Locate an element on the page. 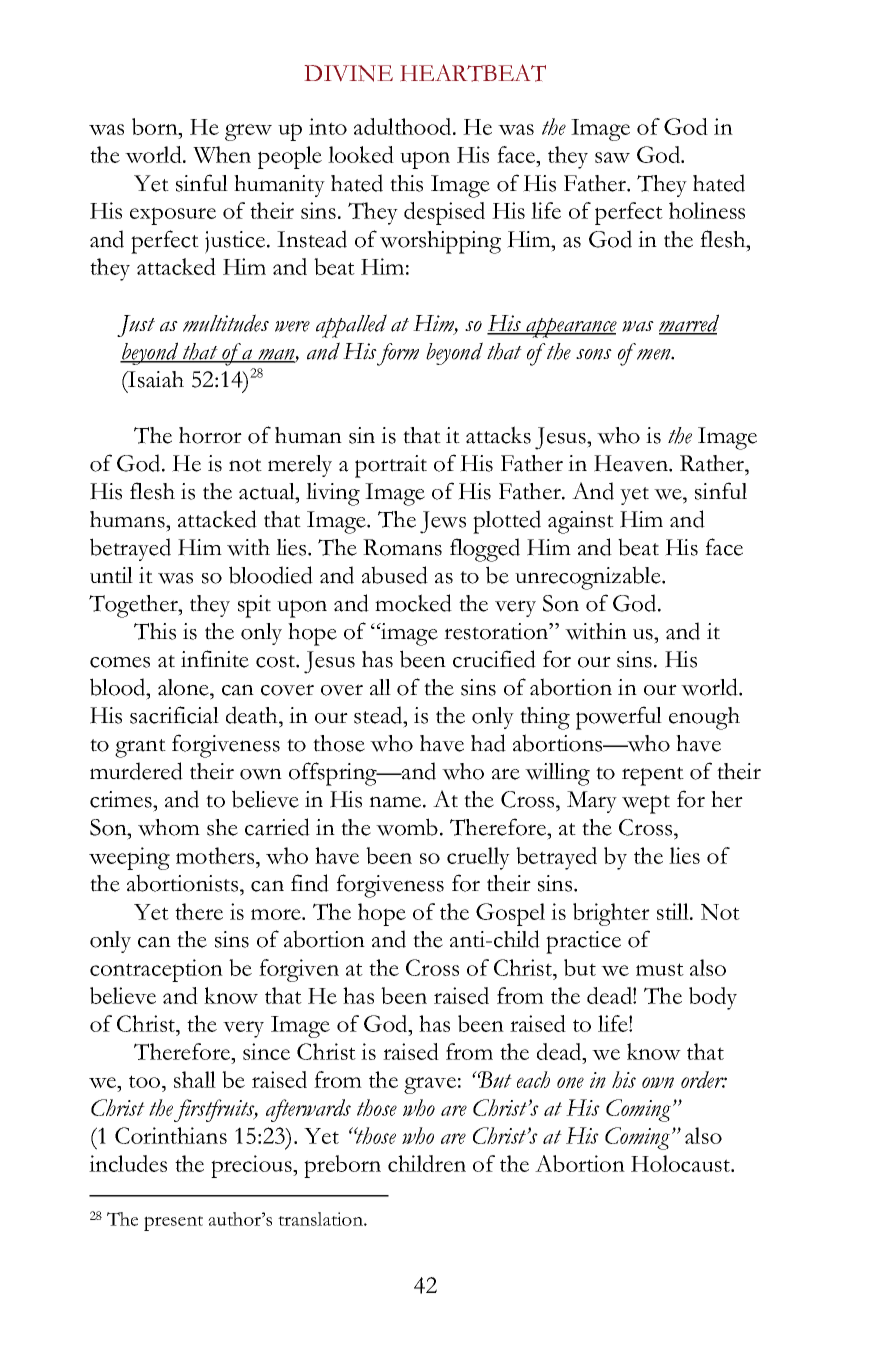  whom is located at coordinates (169, 827).
